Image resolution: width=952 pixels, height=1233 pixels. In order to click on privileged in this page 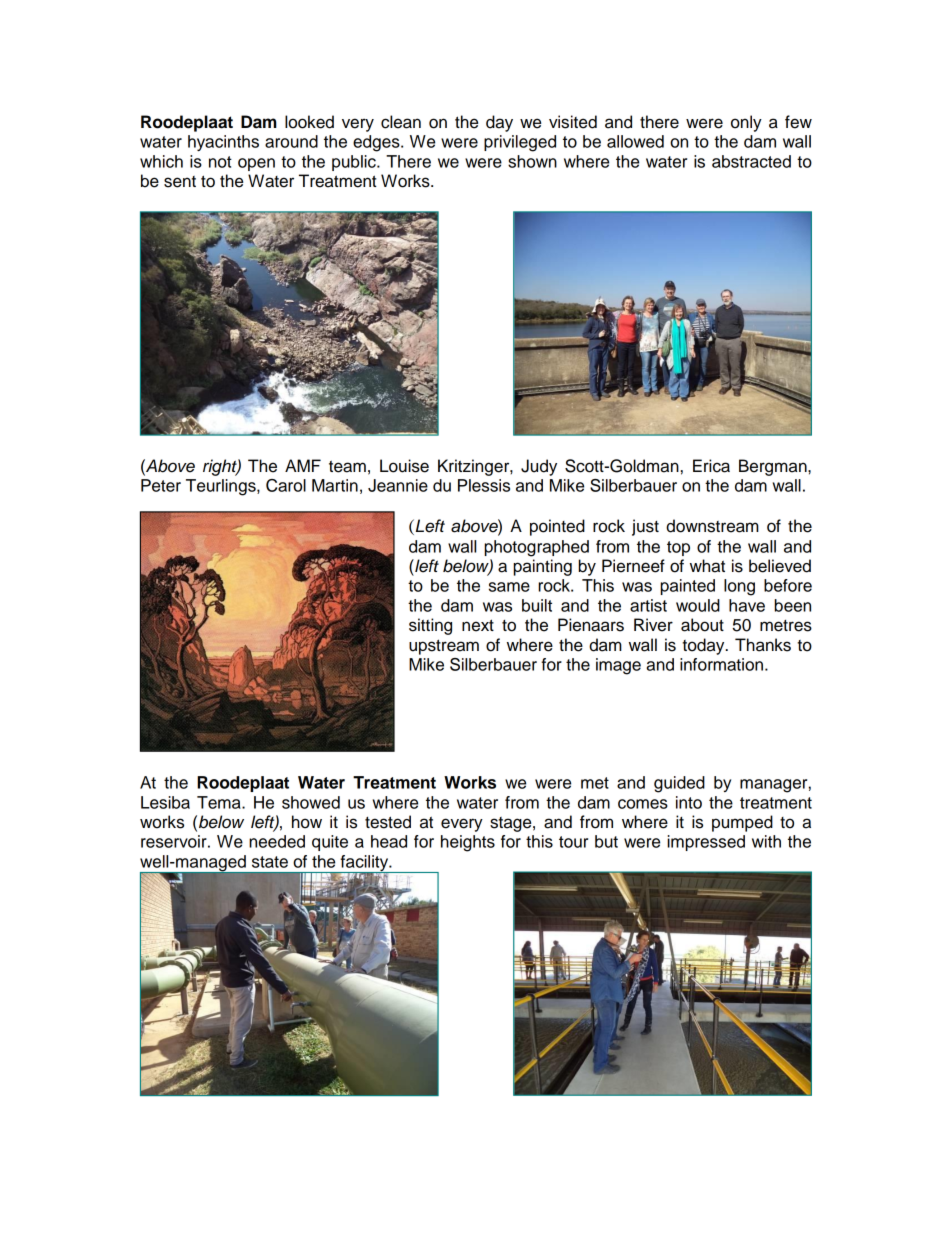, I will do `click(520, 143)`.
